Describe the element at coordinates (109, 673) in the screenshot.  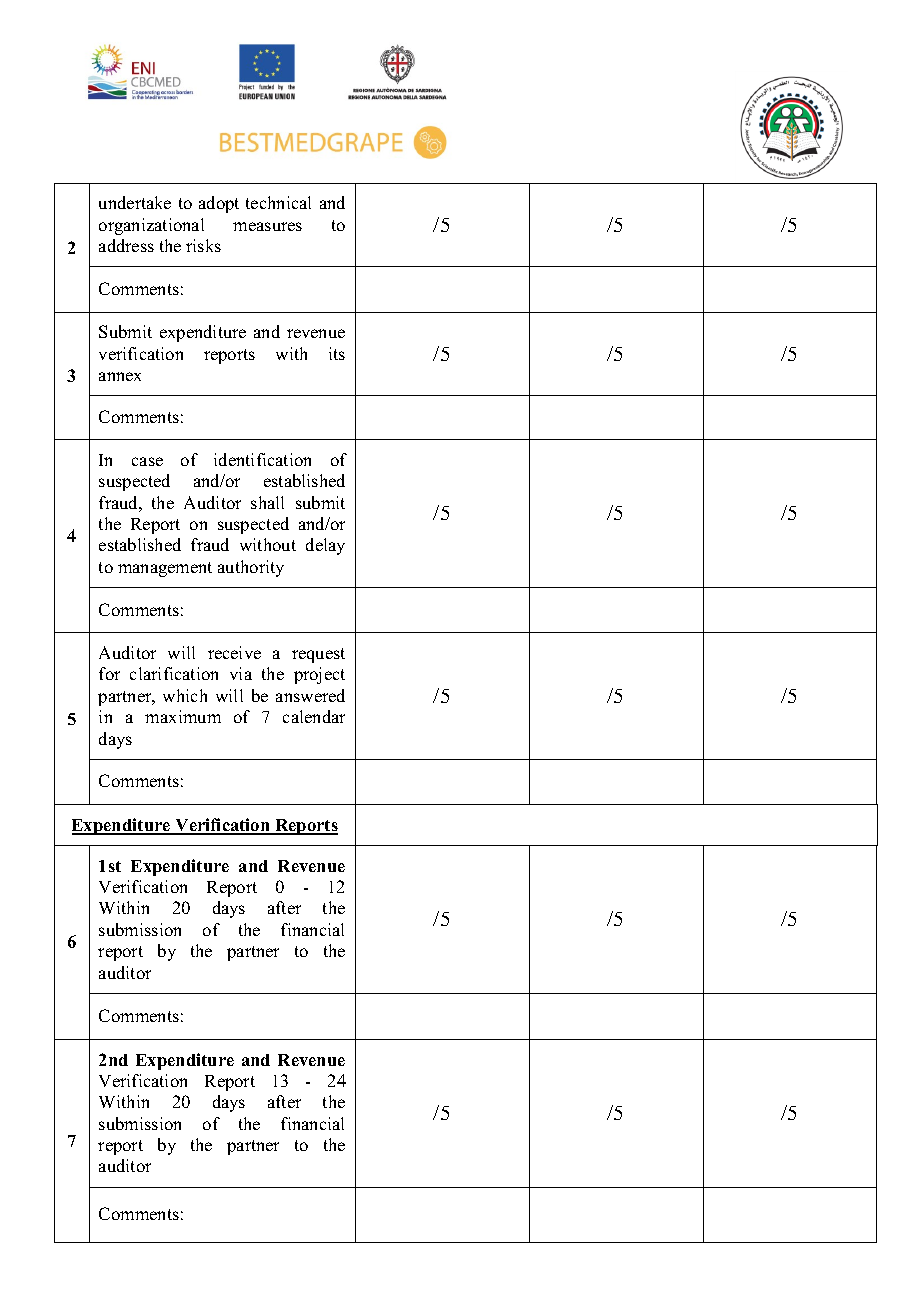
I see `for` at that location.
